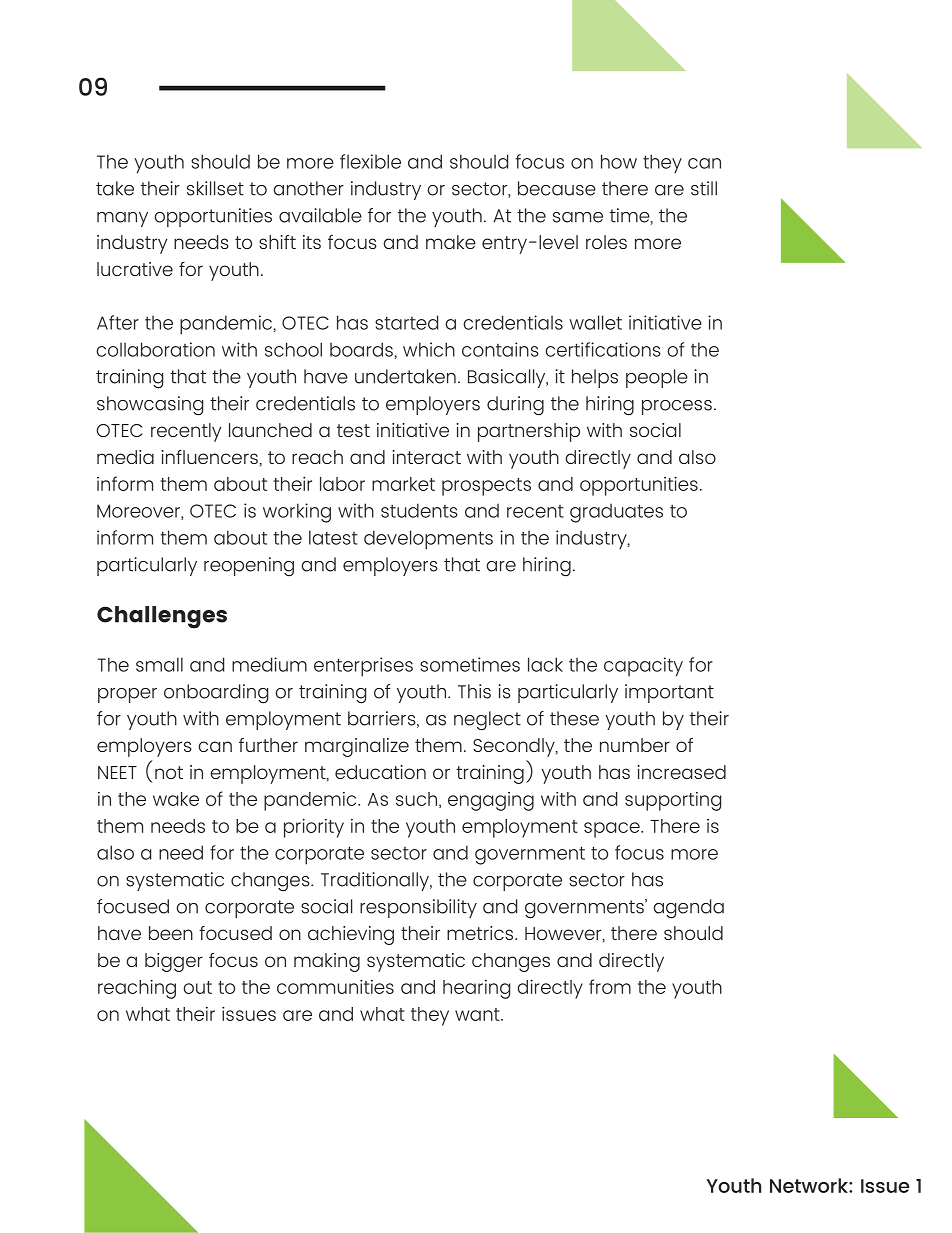 The image size is (952, 1233). What do you see at coordinates (215, 188) in the screenshot?
I see `skillset` at bounding box center [215, 188].
